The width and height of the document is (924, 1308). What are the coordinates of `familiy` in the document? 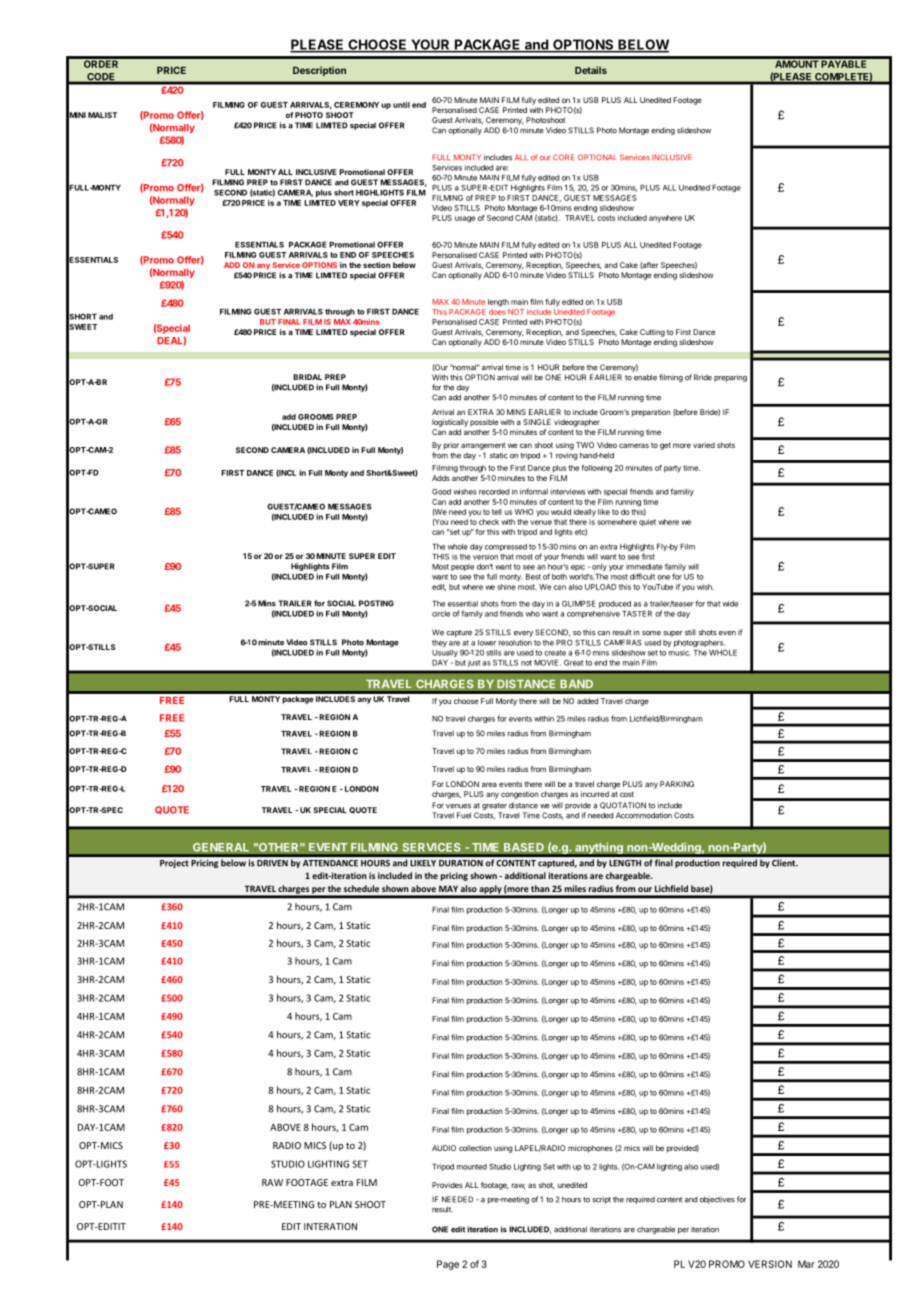 It's located at (682, 492).
